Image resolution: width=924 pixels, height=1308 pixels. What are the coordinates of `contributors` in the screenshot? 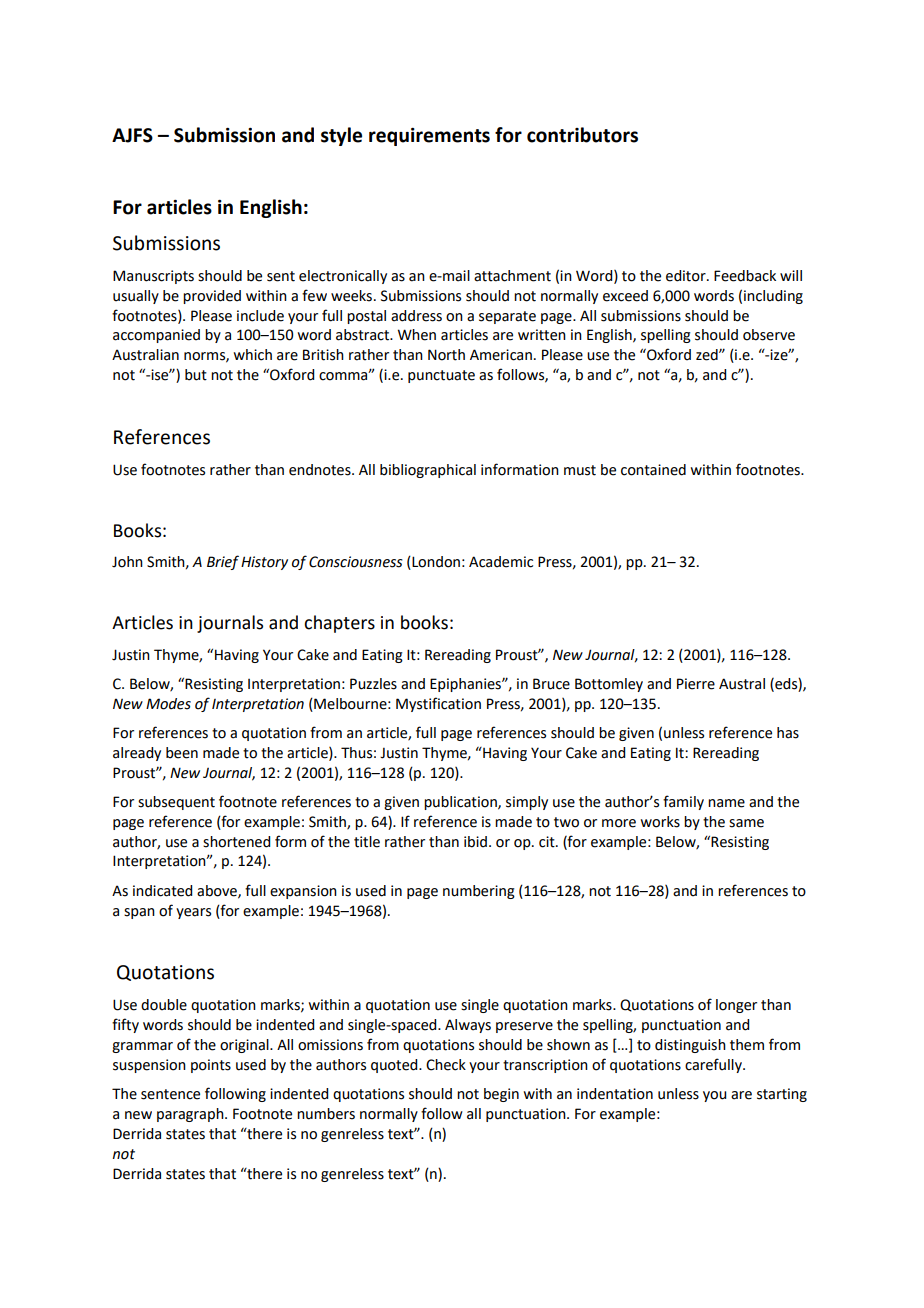 It's located at (582, 135).
